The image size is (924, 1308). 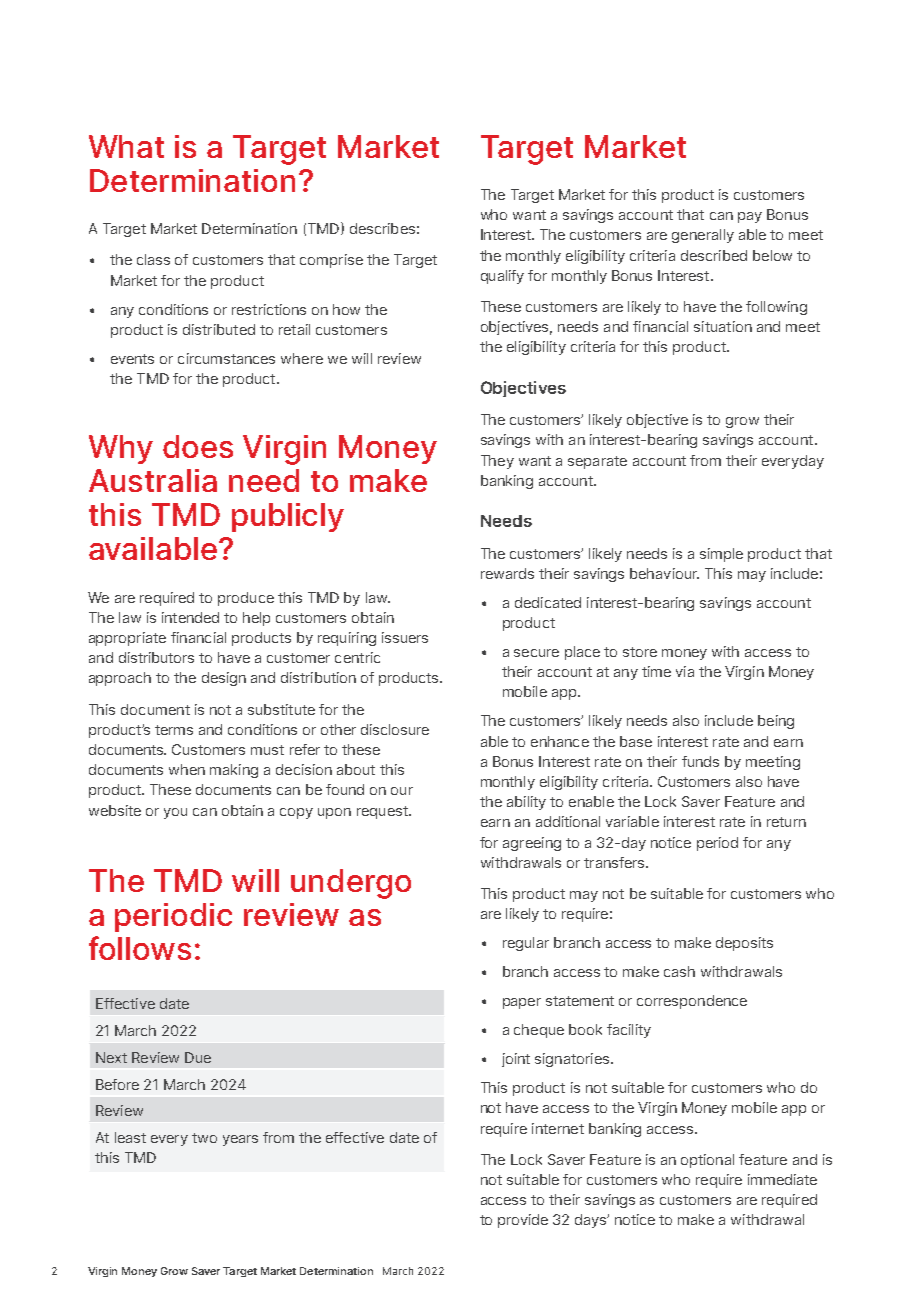 What do you see at coordinates (126, 146) in the screenshot?
I see `What` at bounding box center [126, 146].
